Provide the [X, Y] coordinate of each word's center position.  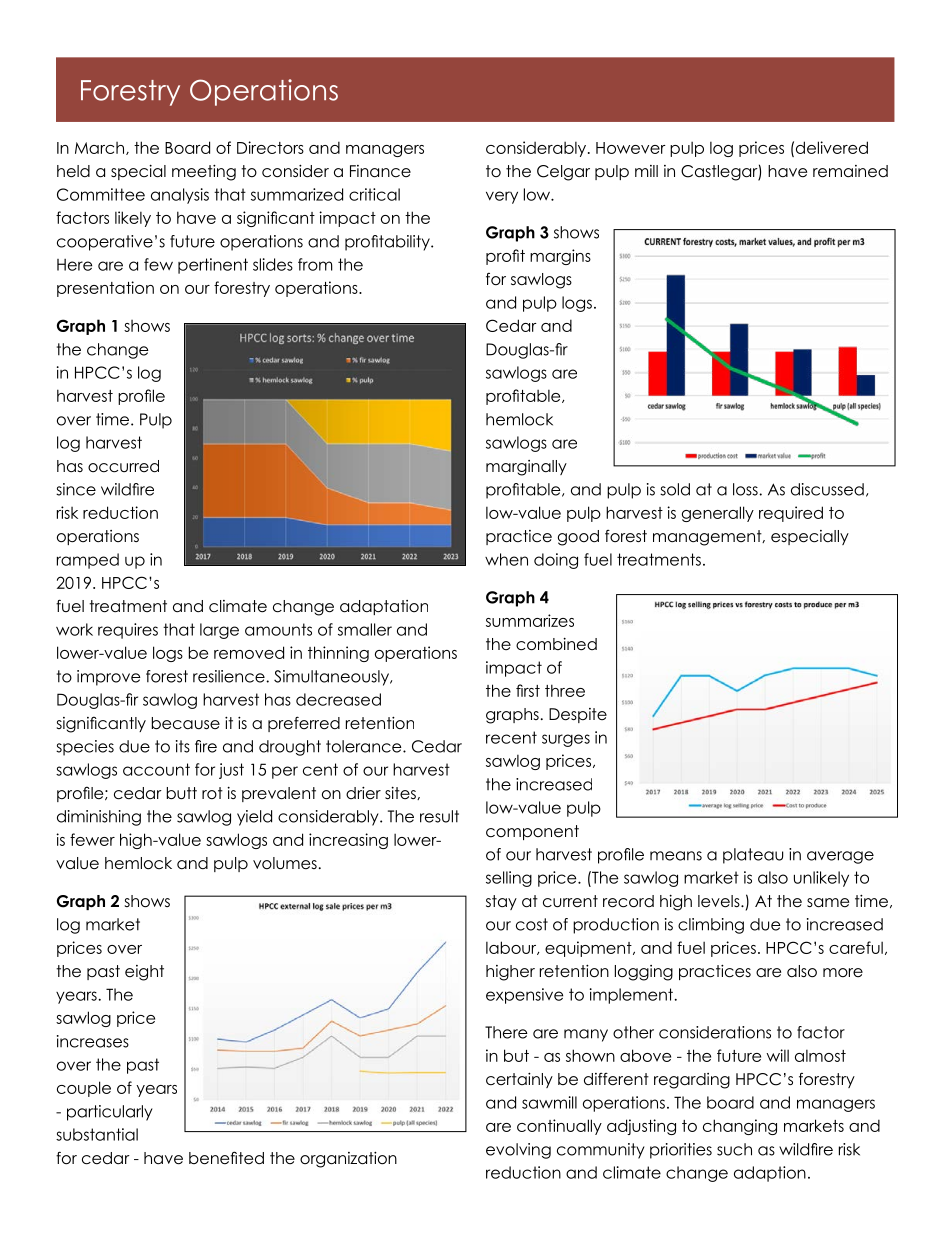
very [502, 197]
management [708, 538]
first [528, 690]
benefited [226, 1158]
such [734, 1149]
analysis [180, 196]
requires [128, 631]
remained [850, 171]
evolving [518, 1151]
